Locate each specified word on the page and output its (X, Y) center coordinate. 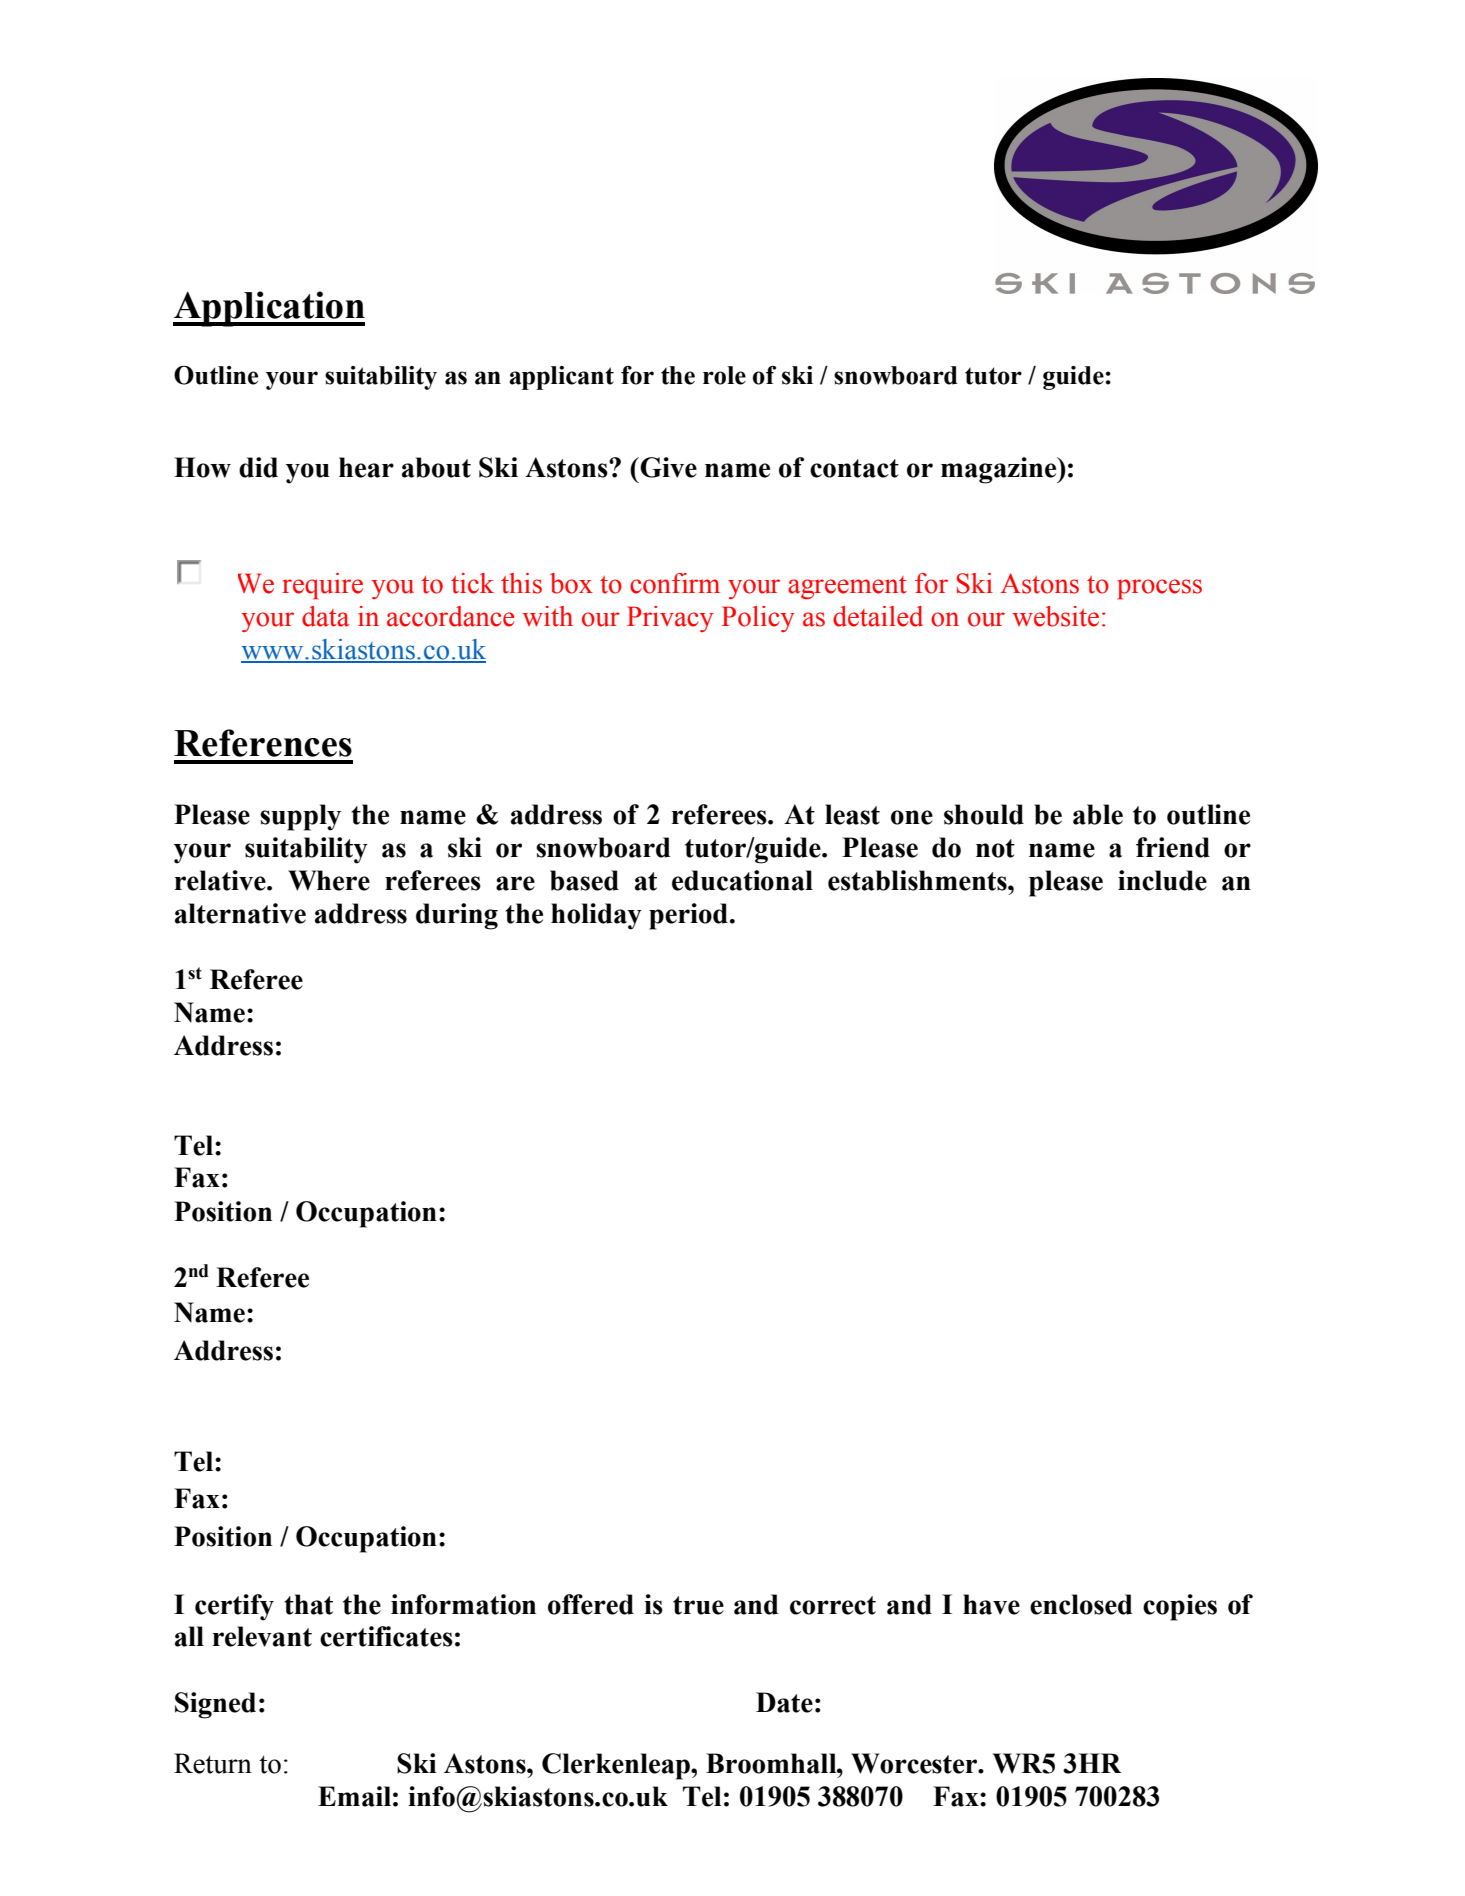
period (688, 916)
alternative (240, 913)
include (1162, 880)
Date (784, 1702)
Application (269, 309)
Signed (215, 1705)
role (724, 375)
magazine (1000, 470)
